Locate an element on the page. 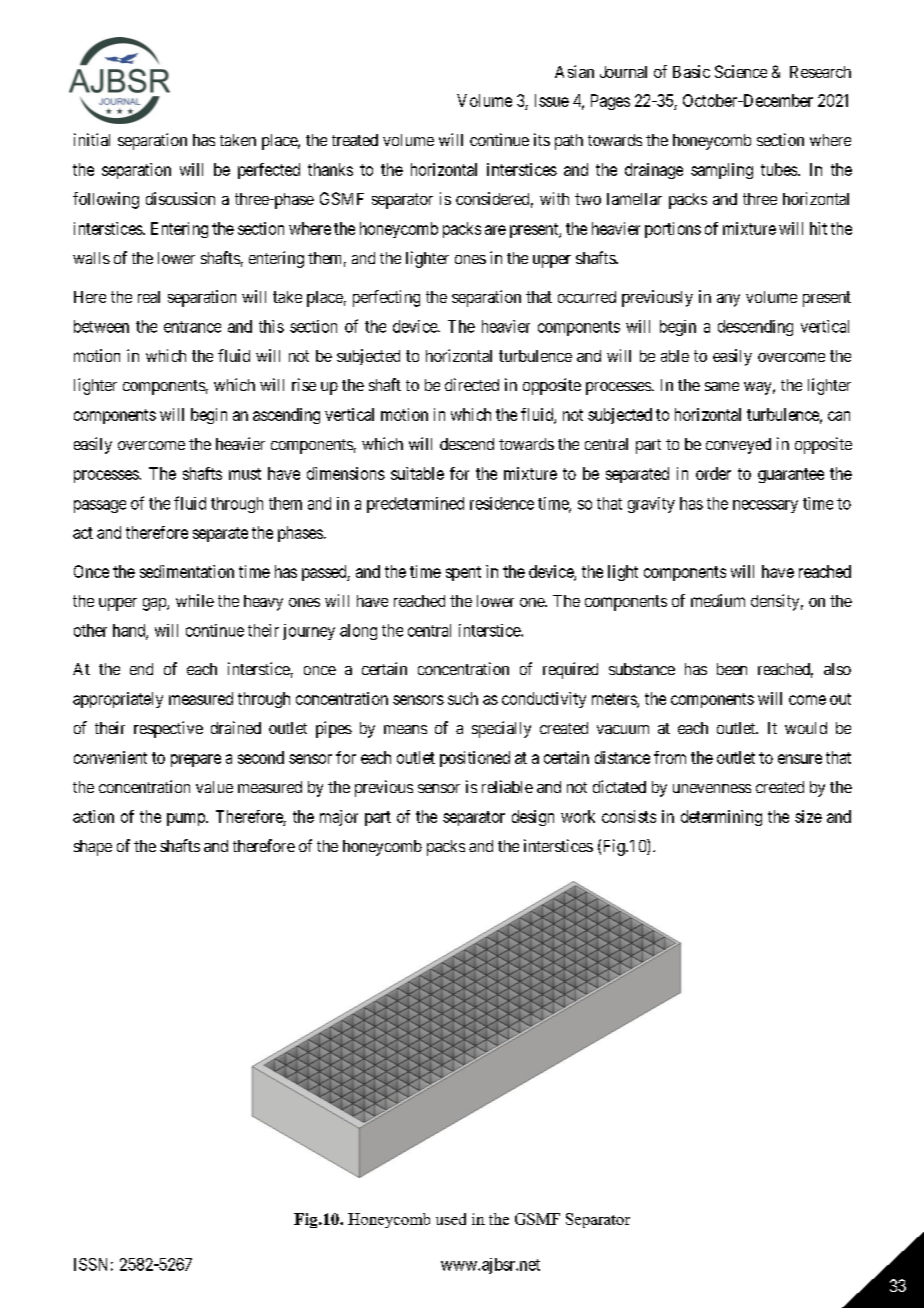  Science is located at coordinates (741, 71).
